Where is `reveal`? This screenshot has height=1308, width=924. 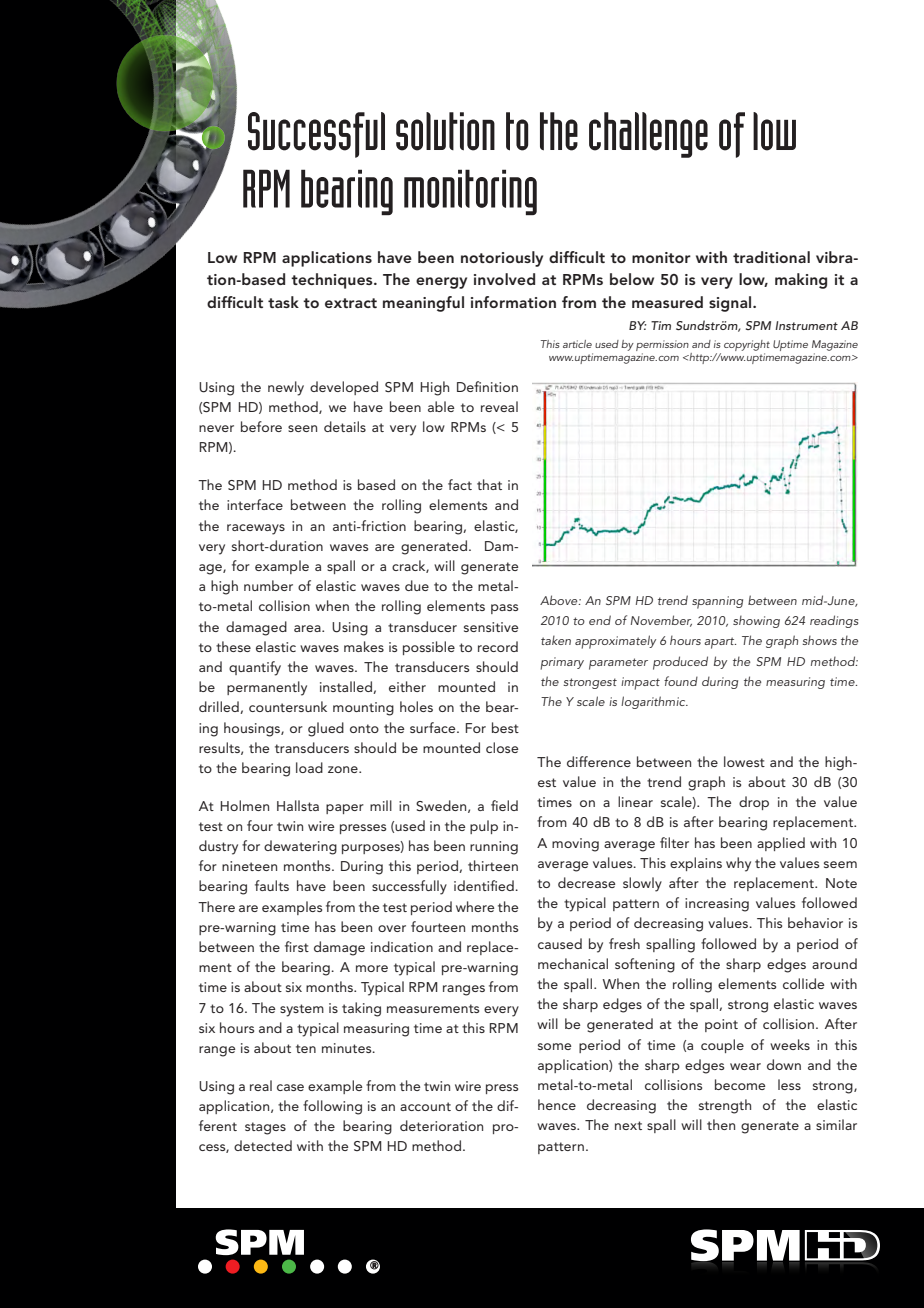
reveal is located at coordinates (499, 406).
